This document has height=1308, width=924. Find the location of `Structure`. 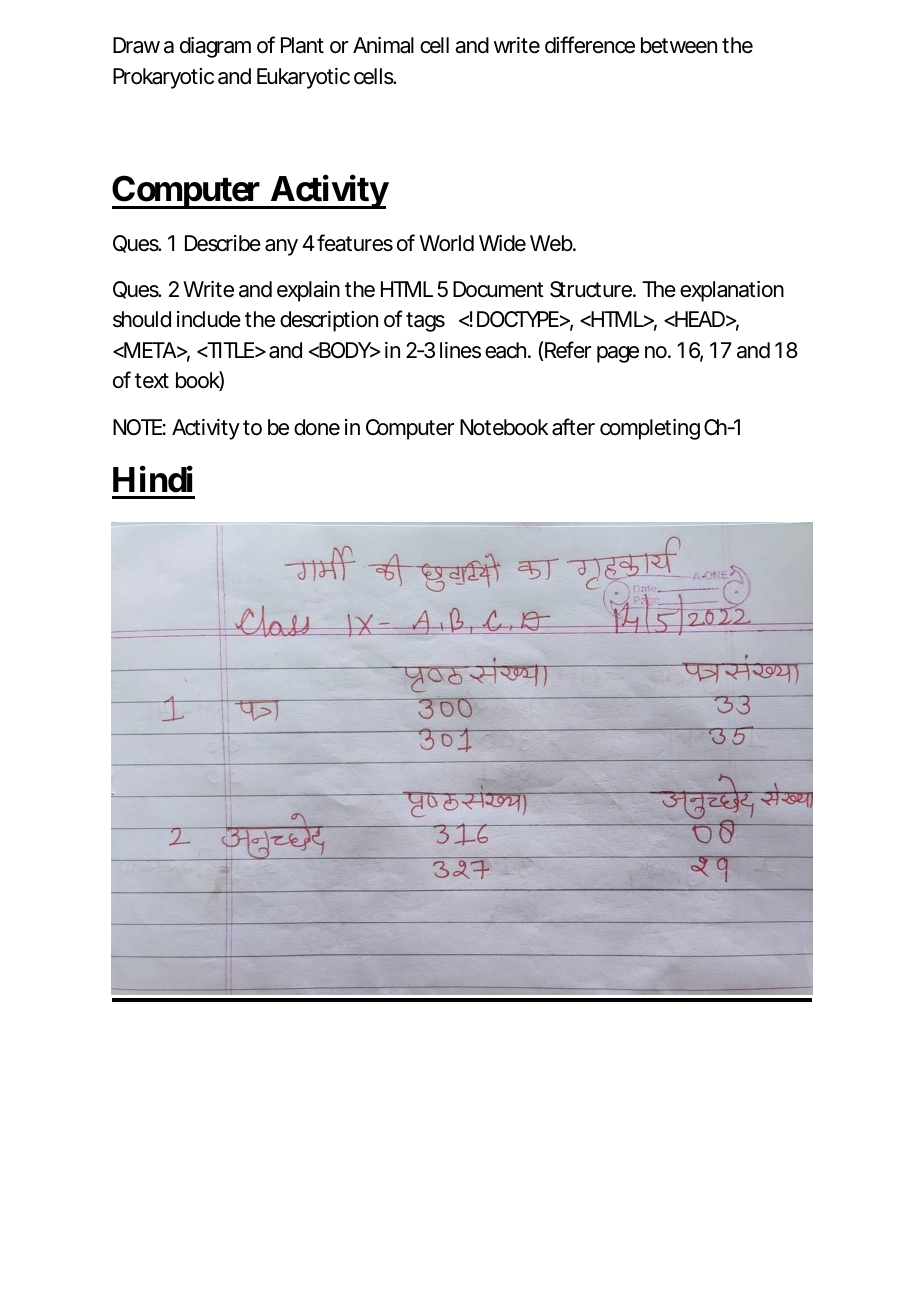

Structure is located at coordinates (592, 289).
